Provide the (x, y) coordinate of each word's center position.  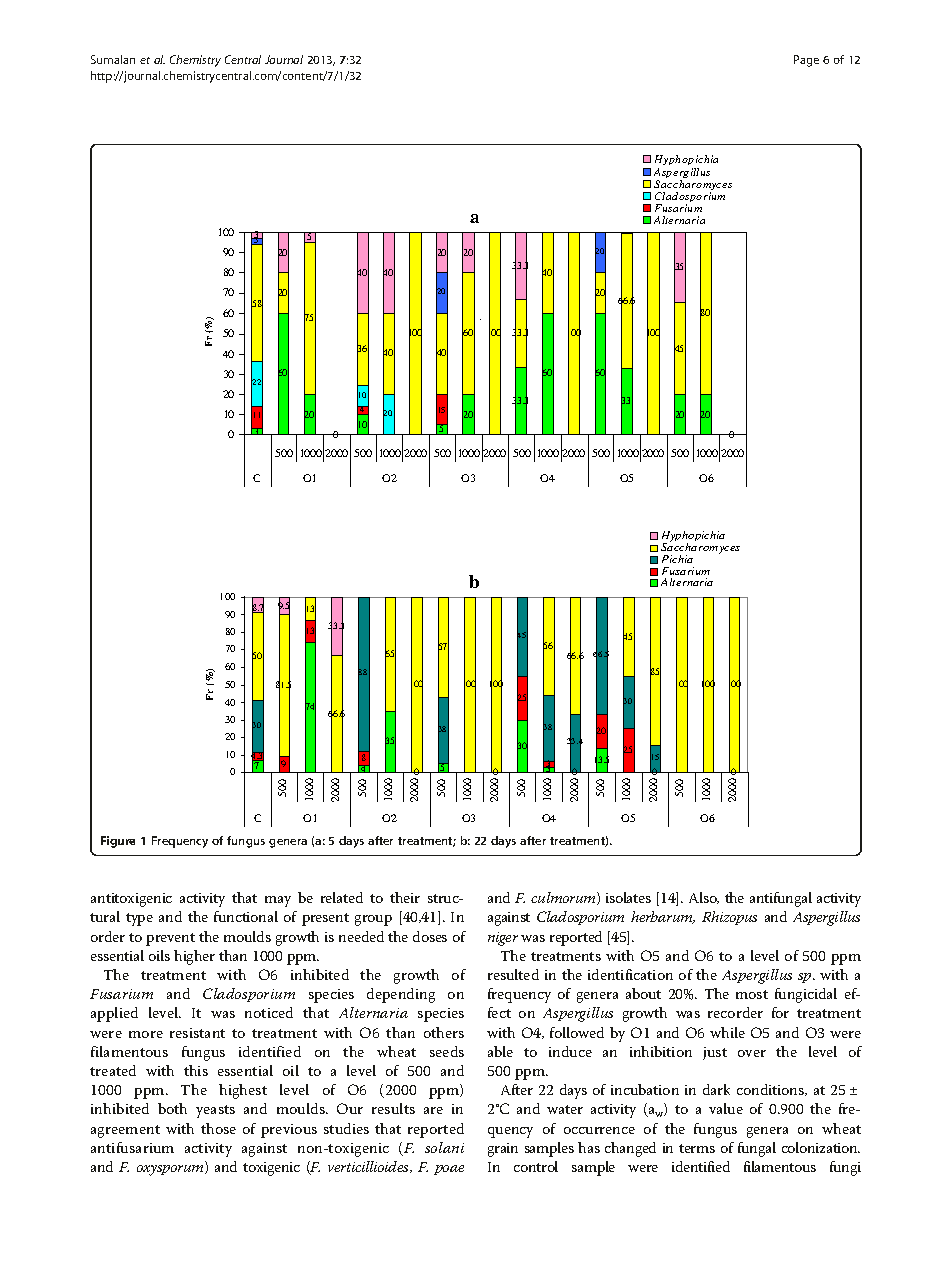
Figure (118, 842)
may (278, 901)
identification (630, 974)
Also (704, 898)
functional (246, 916)
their (405, 897)
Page (806, 61)
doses (430, 936)
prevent (170, 939)
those (218, 1128)
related (342, 897)
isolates (628, 897)
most (752, 994)
